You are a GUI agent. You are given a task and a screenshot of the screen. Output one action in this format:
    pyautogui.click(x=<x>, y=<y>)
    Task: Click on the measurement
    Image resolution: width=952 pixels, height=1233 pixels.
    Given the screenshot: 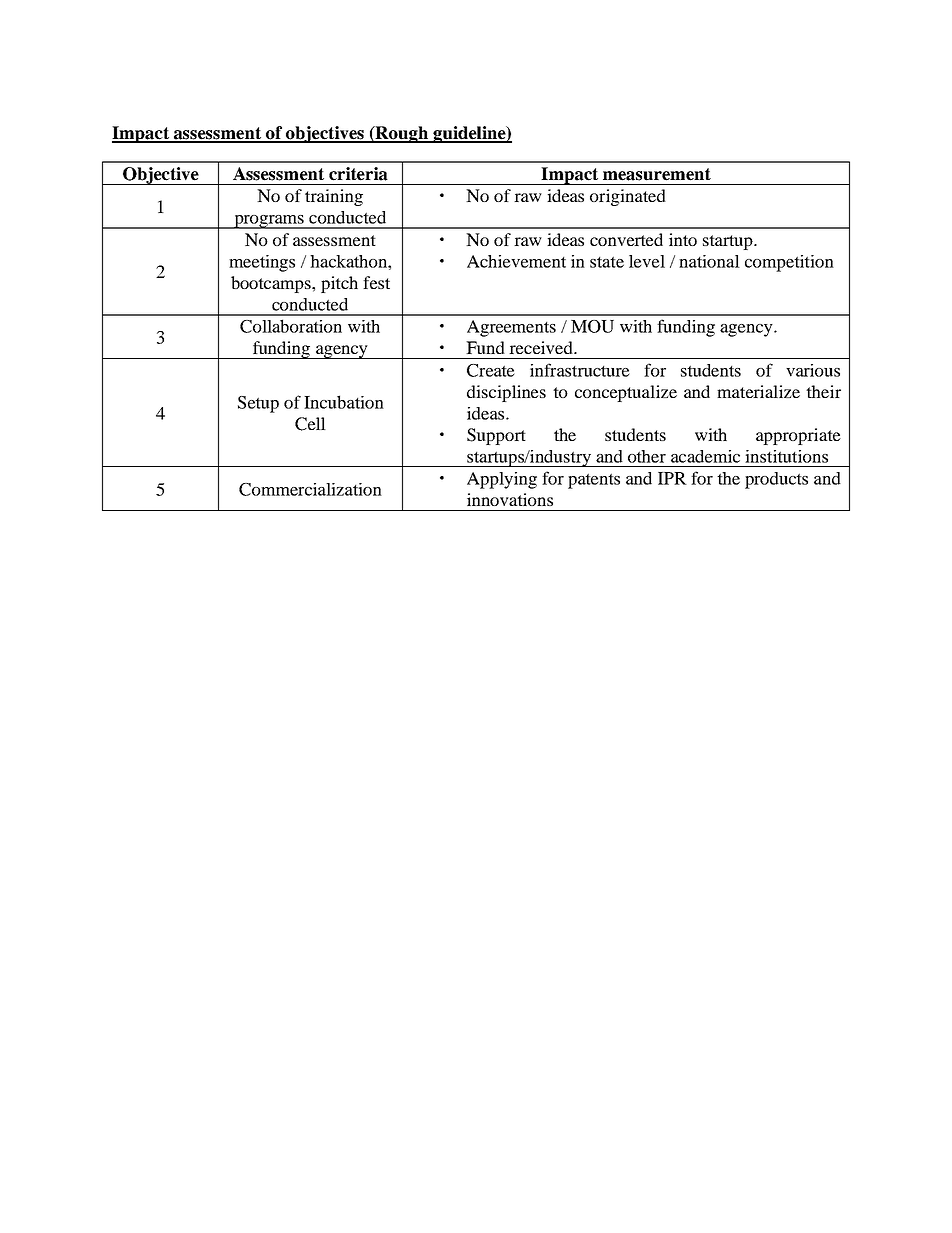 What is the action you would take?
    pyautogui.click(x=657, y=174)
